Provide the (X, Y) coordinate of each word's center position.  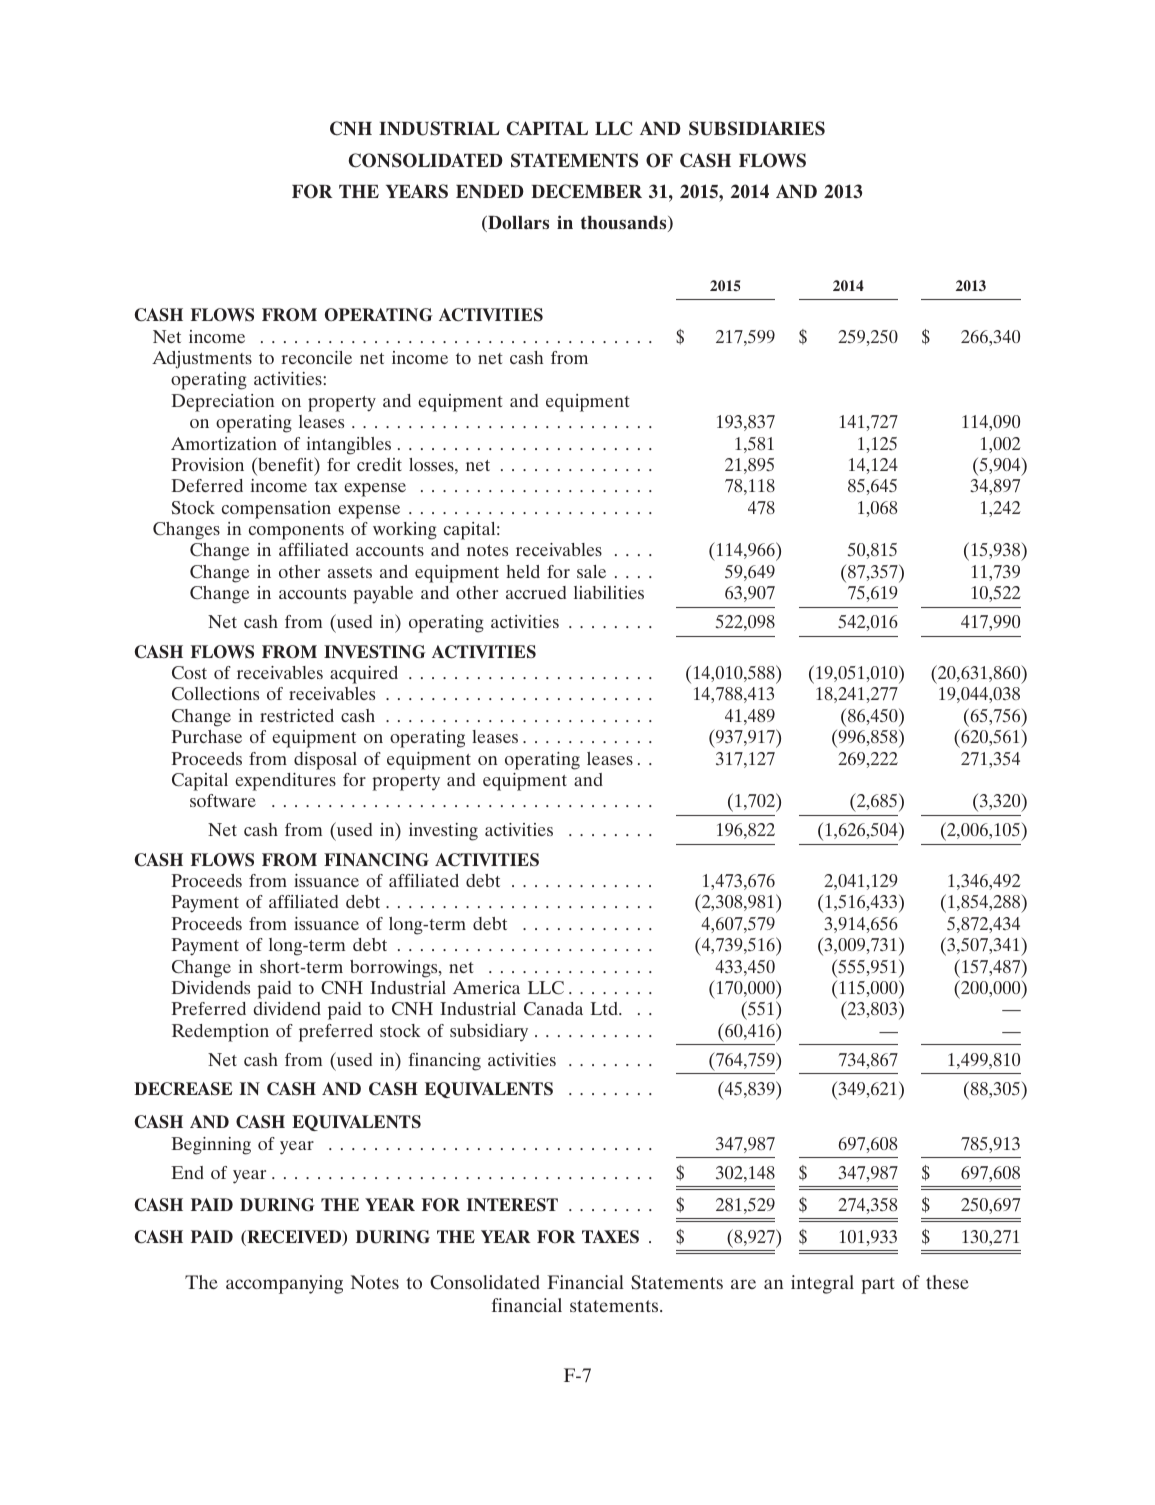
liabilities (609, 592)
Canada (553, 1009)
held (523, 571)
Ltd (605, 1008)
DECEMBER (586, 191)
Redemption (220, 1033)
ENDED (490, 191)
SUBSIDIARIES (757, 128)
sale (591, 571)
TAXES (610, 1237)
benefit (286, 464)
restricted (297, 715)
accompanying (284, 1284)
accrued (536, 592)
